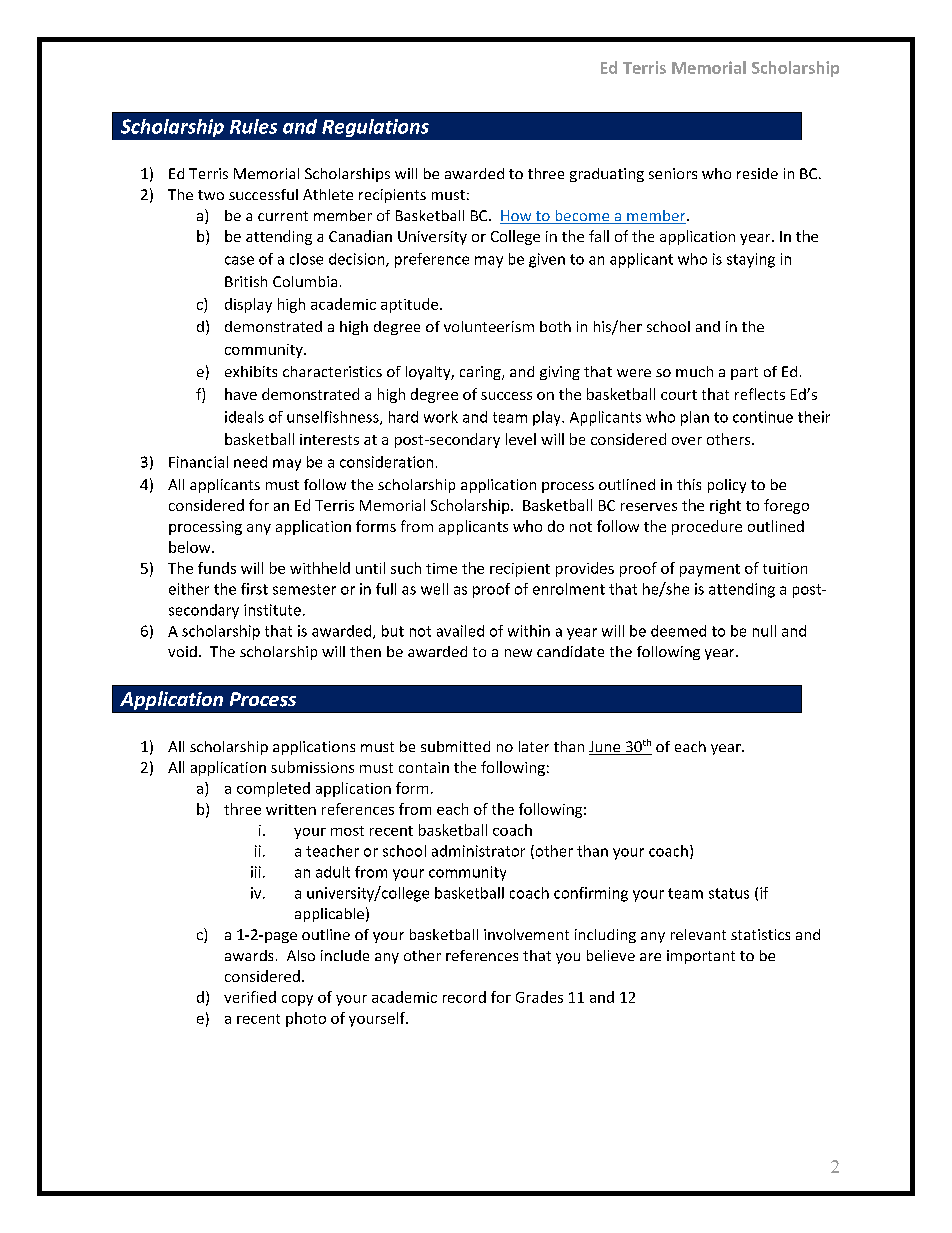  Describe the element at coordinates (250, 997) in the screenshot. I see `verified` at that location.
